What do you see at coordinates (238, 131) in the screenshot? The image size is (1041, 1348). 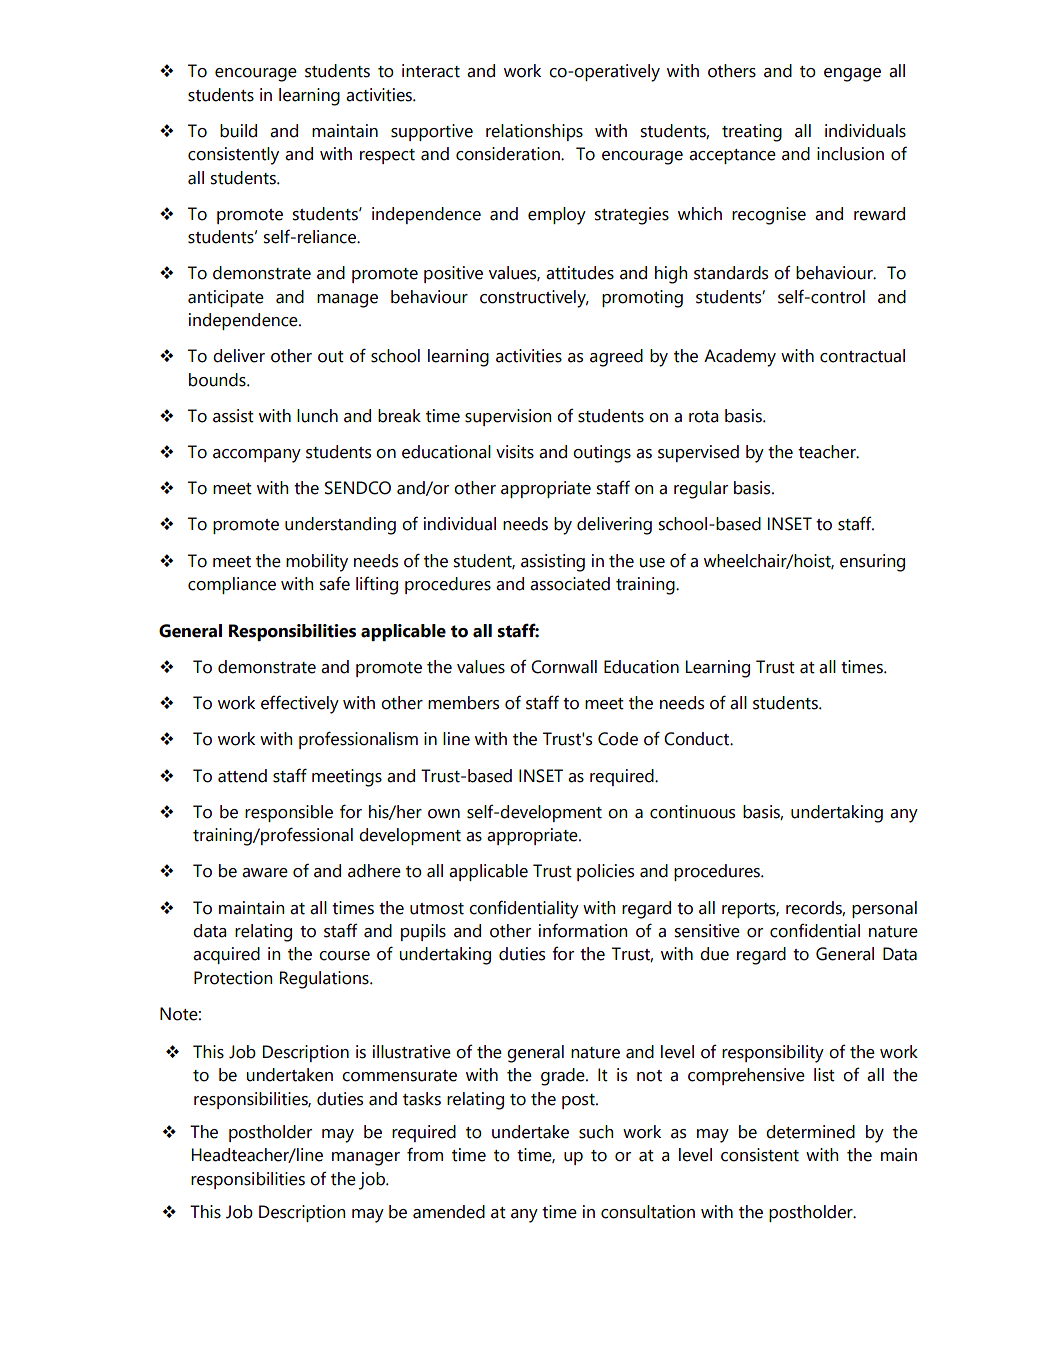 I see `build` at bounding box center [238, 131].
